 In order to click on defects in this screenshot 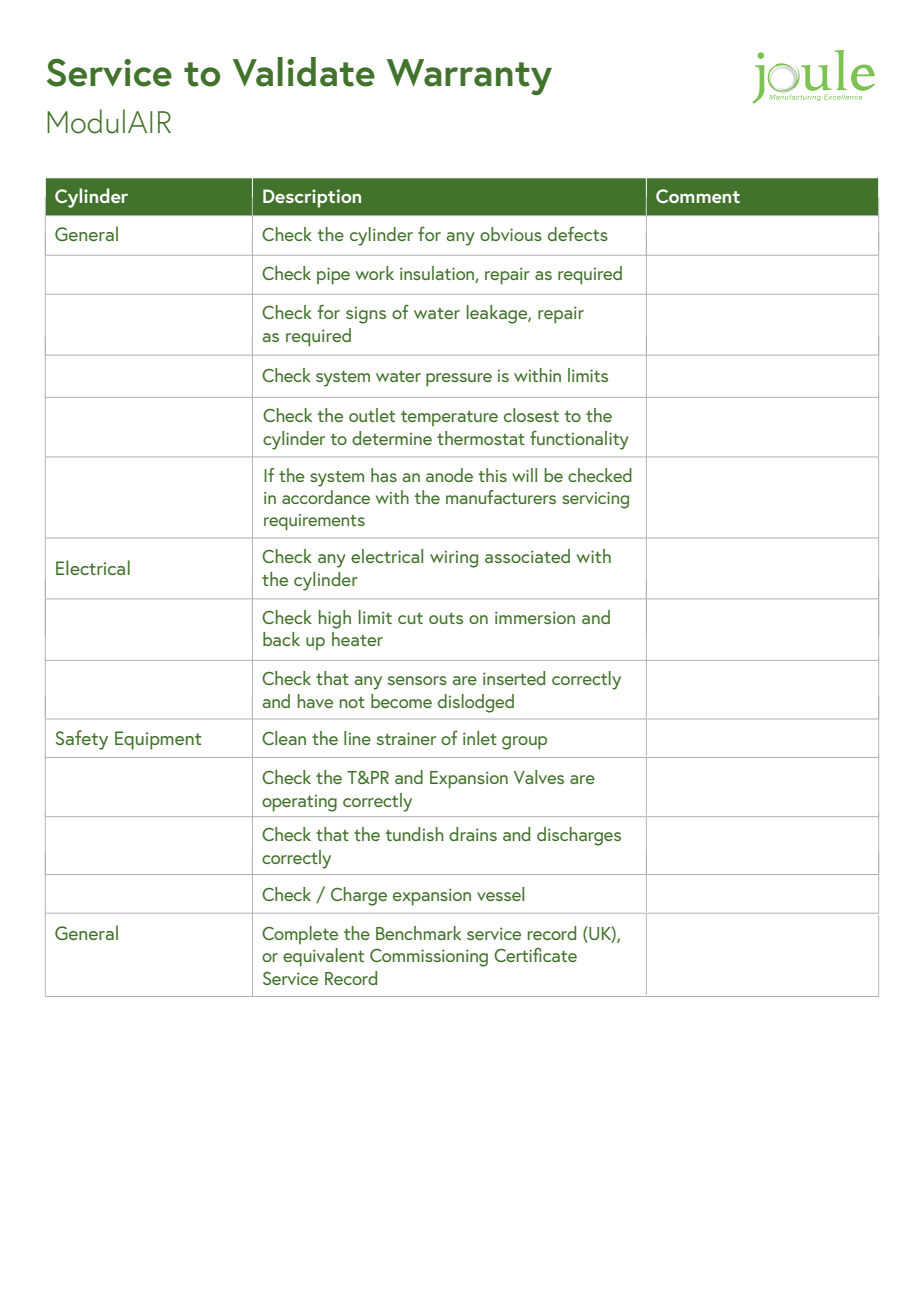, I will do `click(578, 233)`.
